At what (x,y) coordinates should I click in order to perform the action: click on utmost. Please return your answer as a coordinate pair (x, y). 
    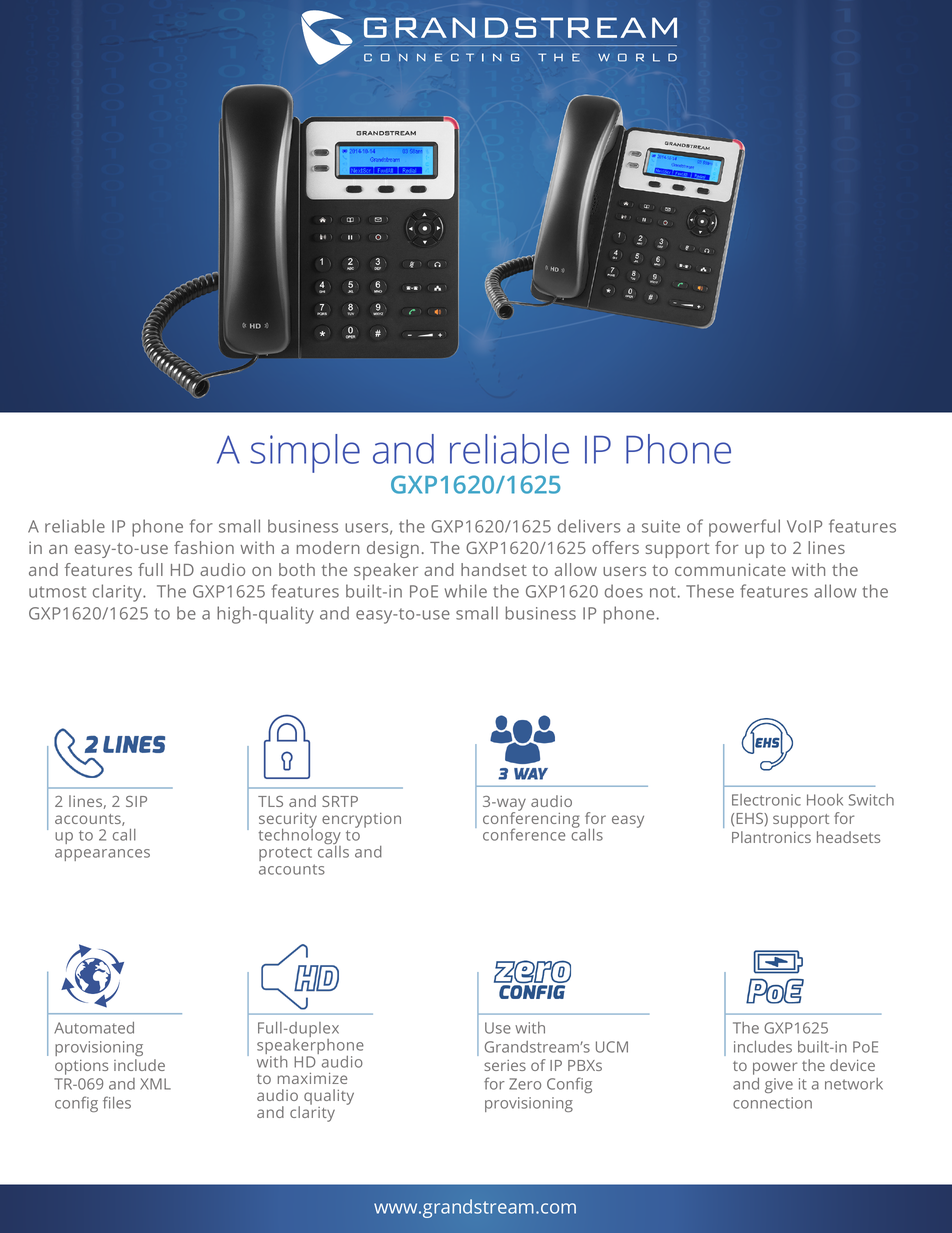
    Looking at the image, I should click on (57, 592).
